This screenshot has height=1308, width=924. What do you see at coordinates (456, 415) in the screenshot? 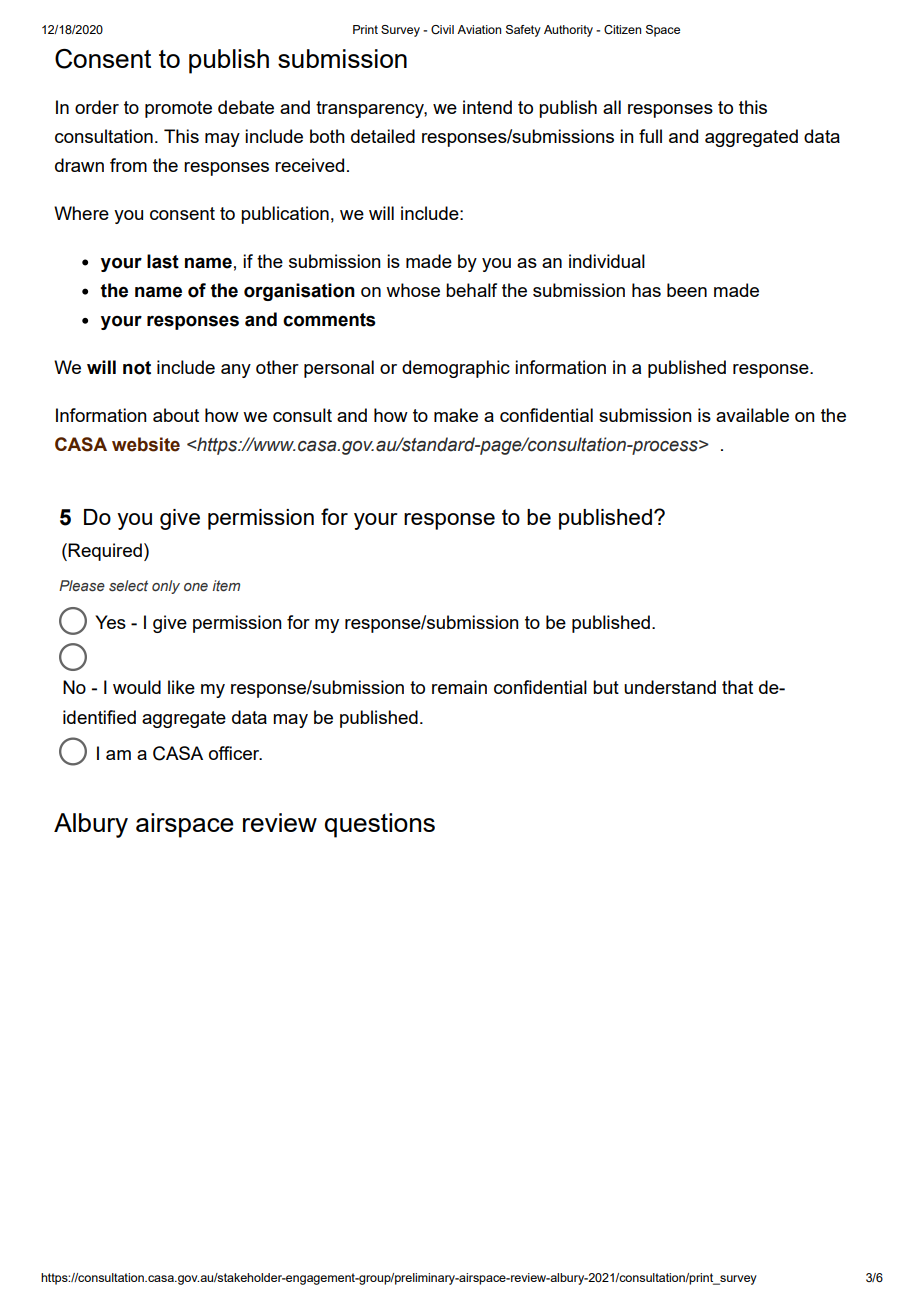
I see `make` at bounding box center [456, 415].
